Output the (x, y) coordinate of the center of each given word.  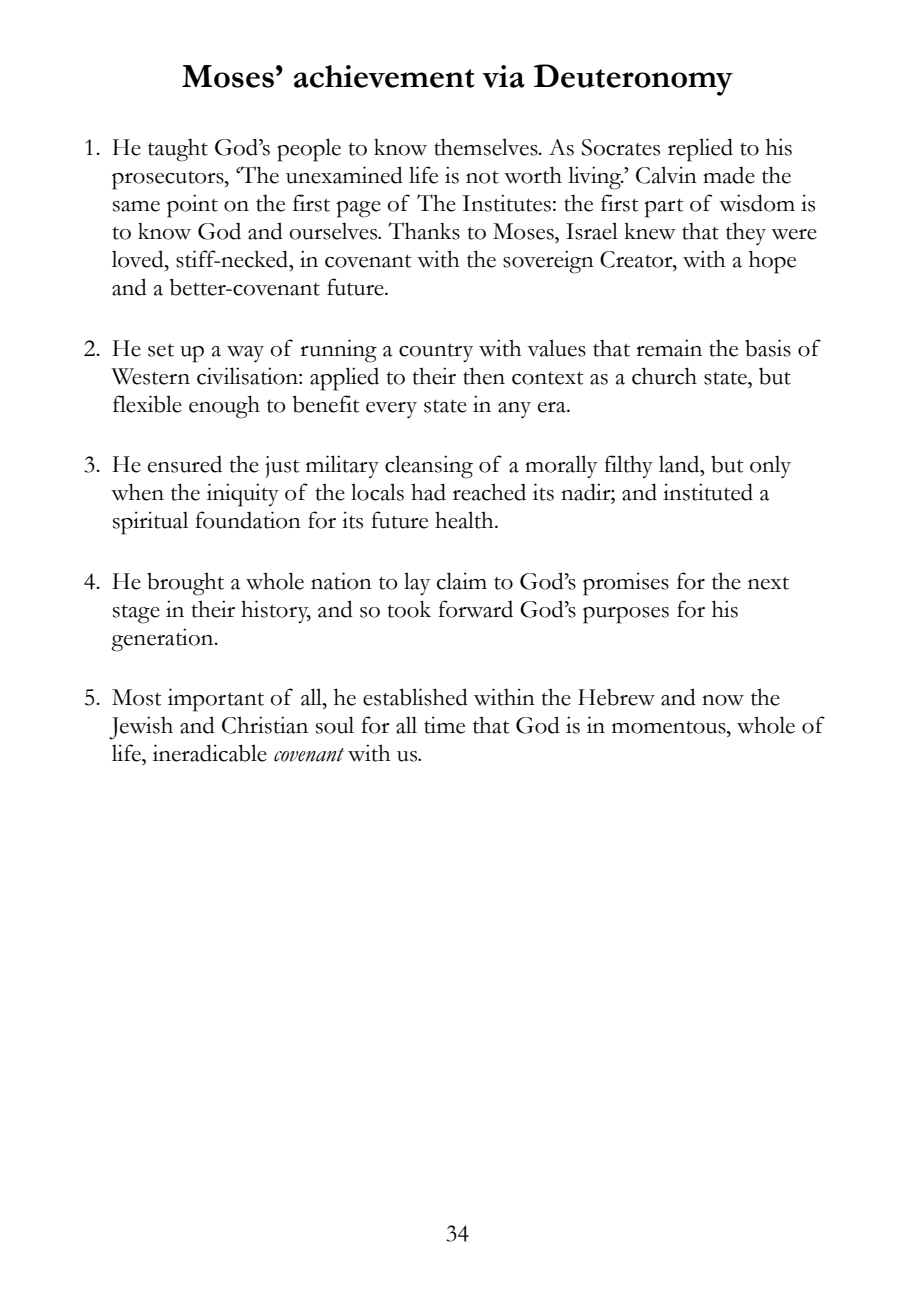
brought (185, 584)
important (216, 700)
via (503, 76)
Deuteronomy (633, 80)
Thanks (424, 231)
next (768, 583)
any (514, 410)
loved (139, 259)
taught (178, 150)
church (664, 376)
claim (462, 581)
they (746, 233)
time (444, 725)
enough (224, 407)
